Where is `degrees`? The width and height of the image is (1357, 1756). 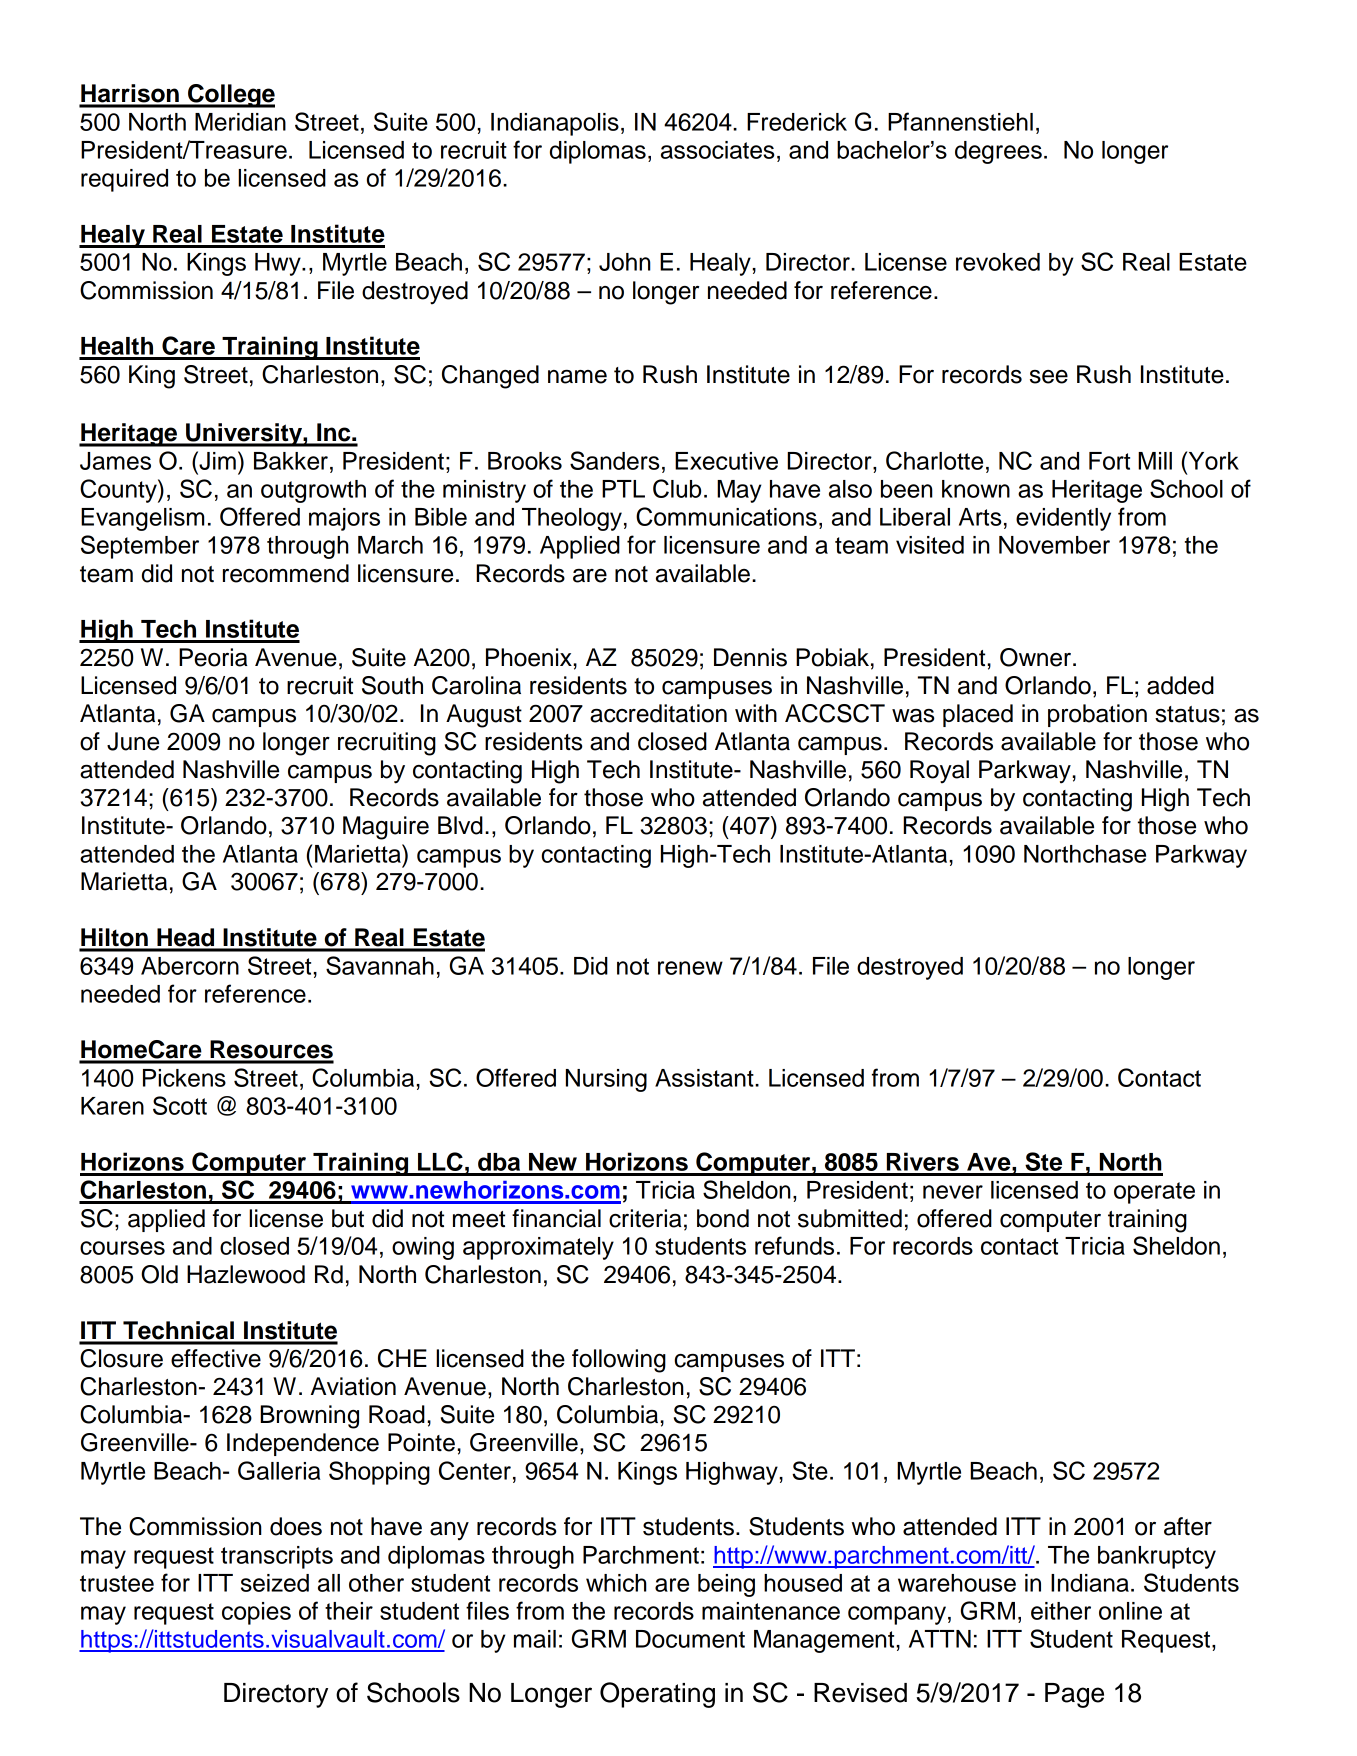 degrees is located at coordinates (998, 152).
